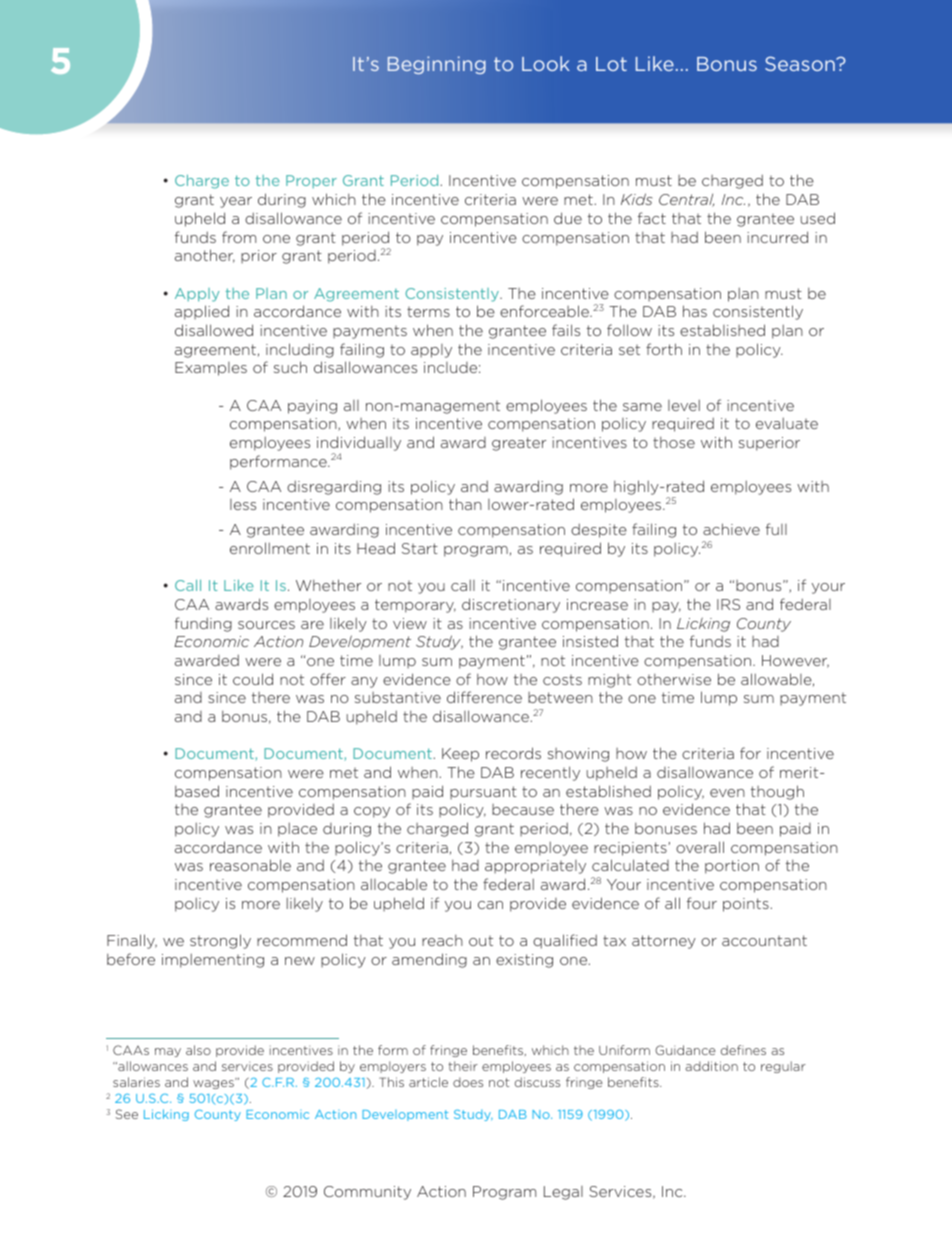 Image resolution: width=952 pixels, height=1233 pixels. What do you see at coordinates (236, 202) in the screenshot?
I see `year` at bounding box center [236, 202].
